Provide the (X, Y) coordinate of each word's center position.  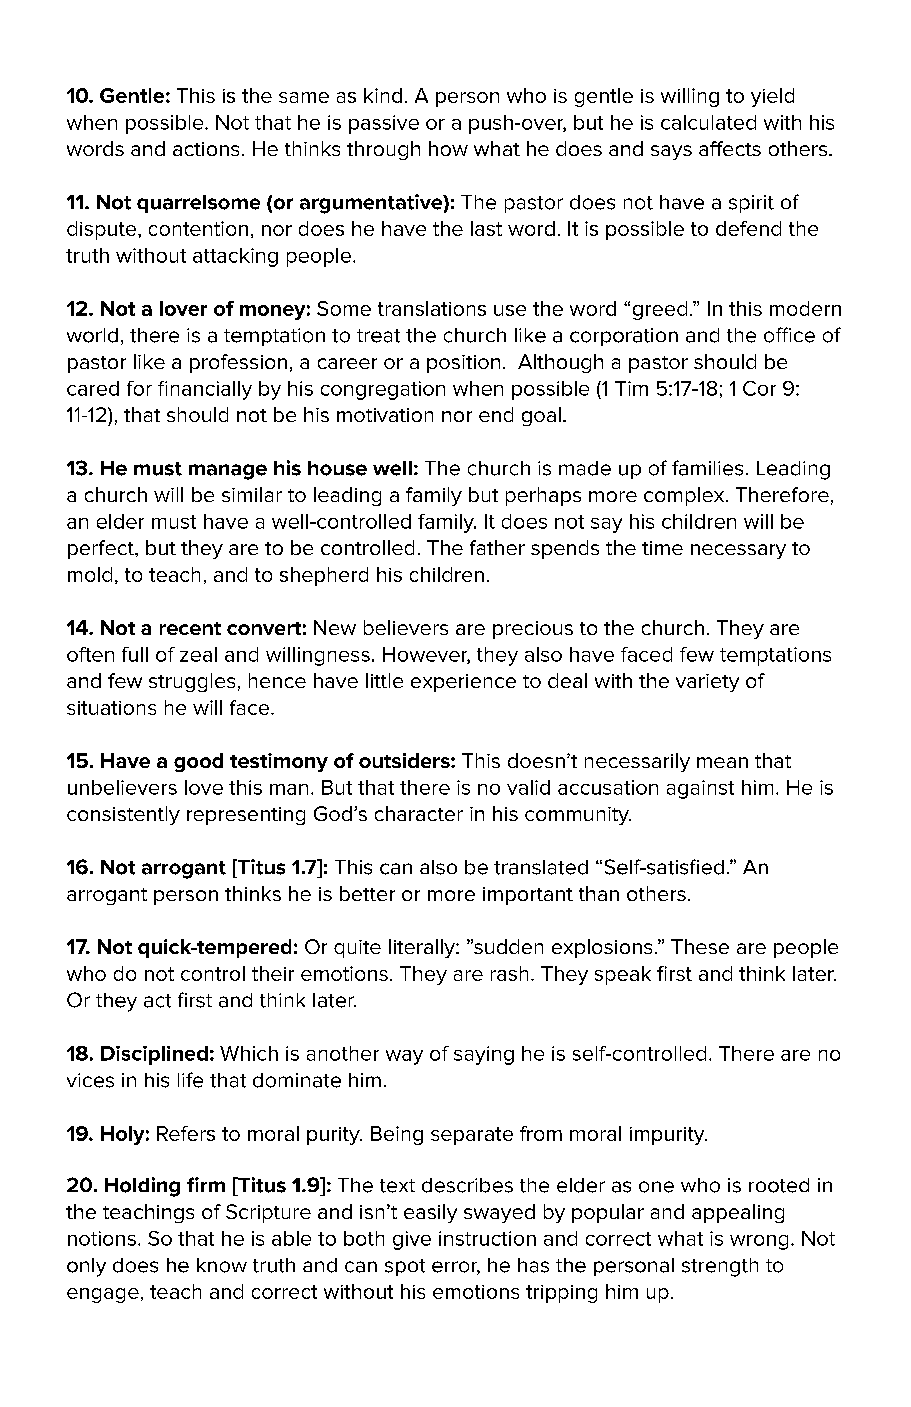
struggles (192, 682)
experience (463, 683)
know (222, 1265)
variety (707, 683)
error (456, 1268)
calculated (708, 122)
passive (384, 124)
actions (206, 149)
